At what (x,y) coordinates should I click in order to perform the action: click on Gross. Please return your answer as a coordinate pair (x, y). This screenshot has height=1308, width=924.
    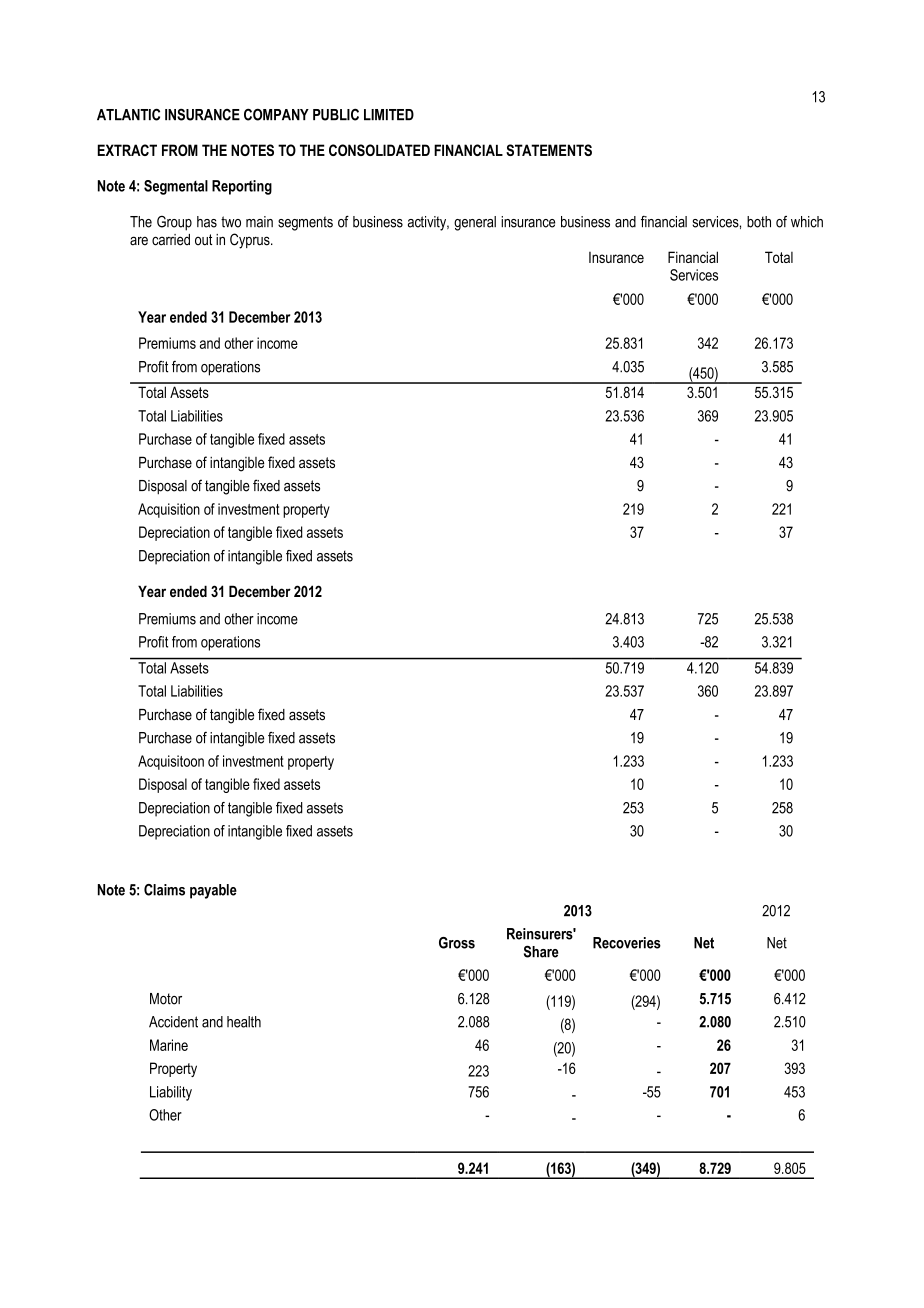
    Looking at the image, I should click on (457, 943).
